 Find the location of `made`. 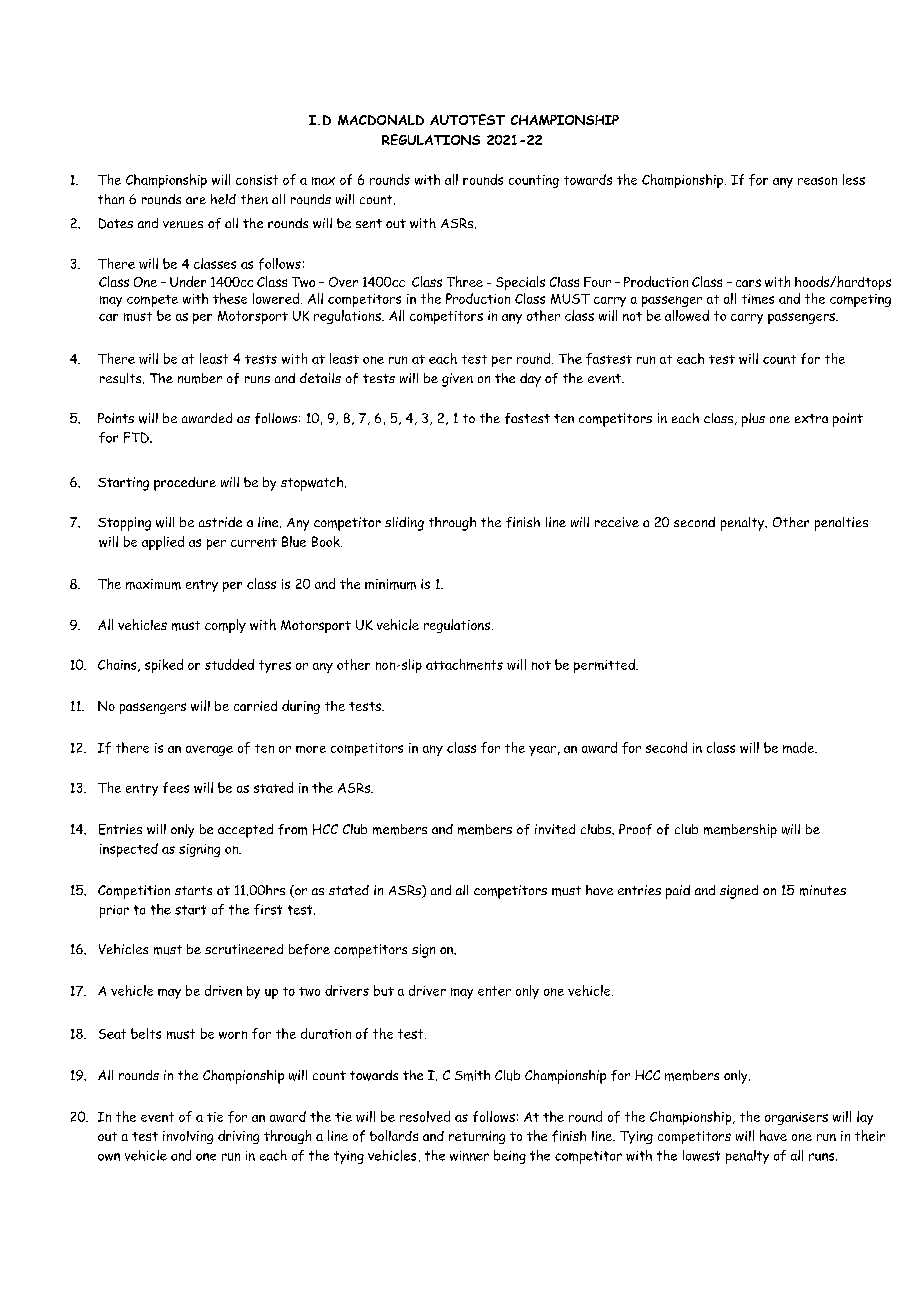

made is located at coordinates (800, 747).
